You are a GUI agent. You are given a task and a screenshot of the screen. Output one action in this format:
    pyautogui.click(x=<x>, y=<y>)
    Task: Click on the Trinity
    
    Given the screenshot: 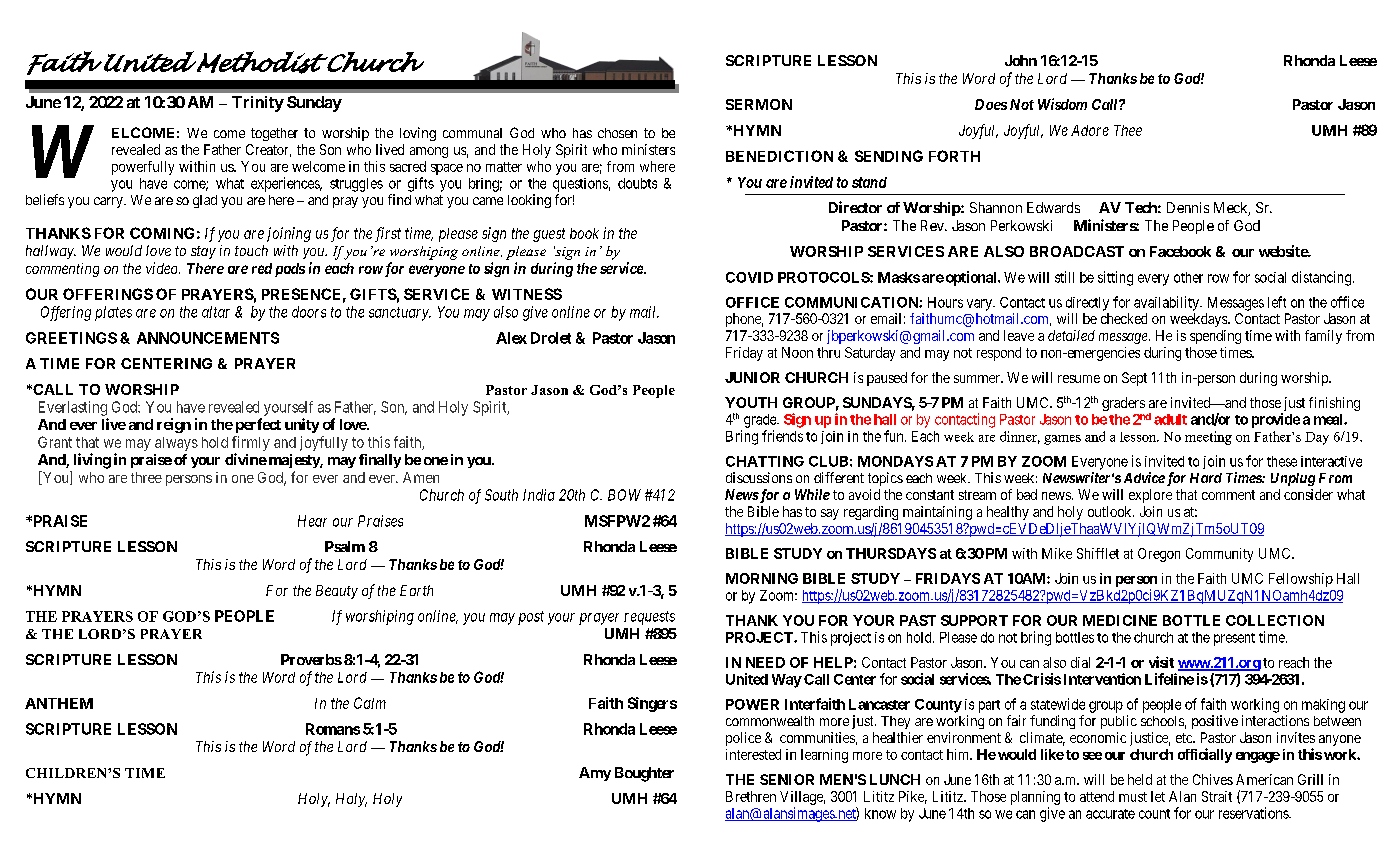 What is the action you would take?
    pyautogui.click(x=258, y=104)
